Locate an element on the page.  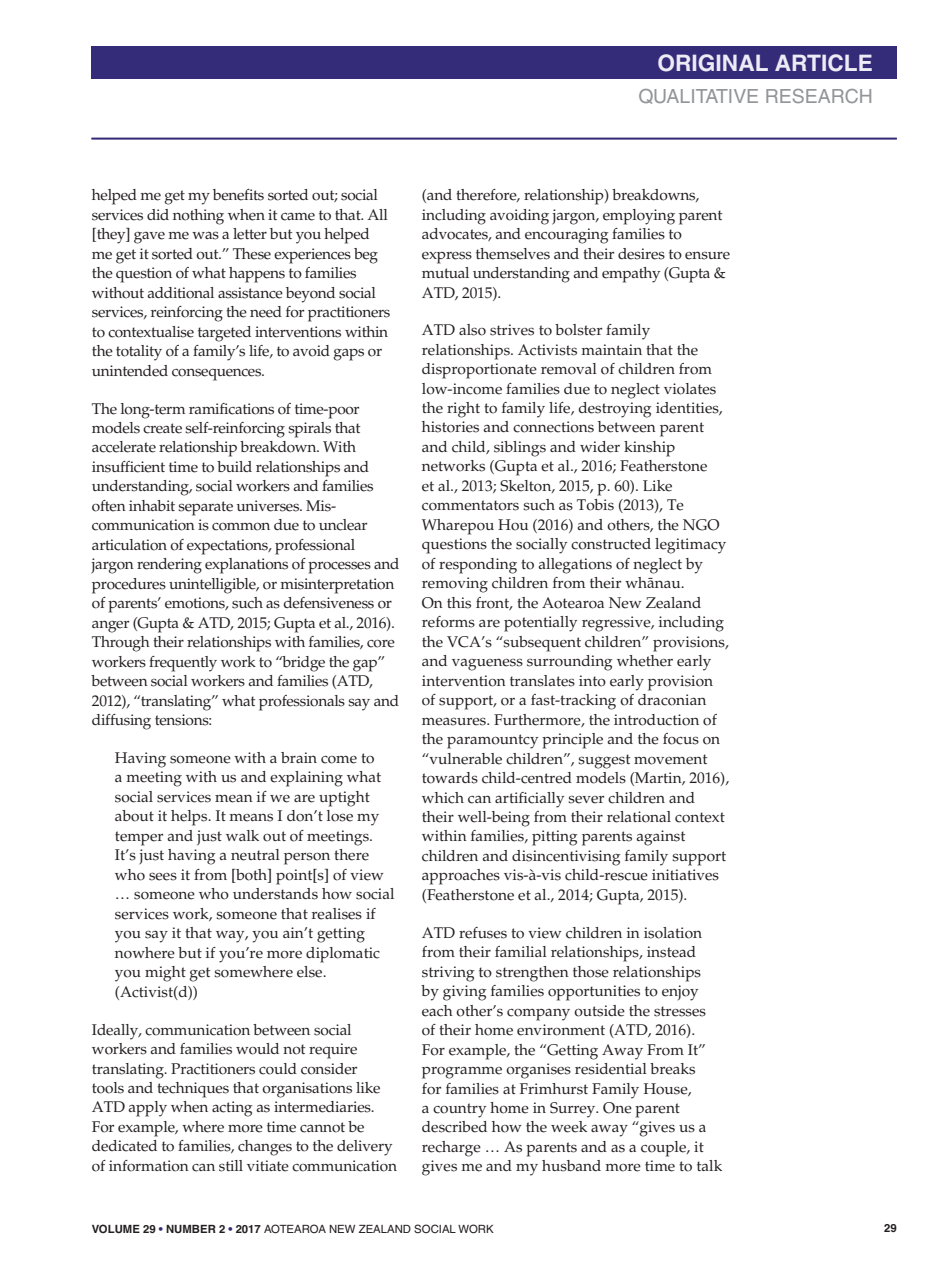
express is located at coordinates (447, 257).
